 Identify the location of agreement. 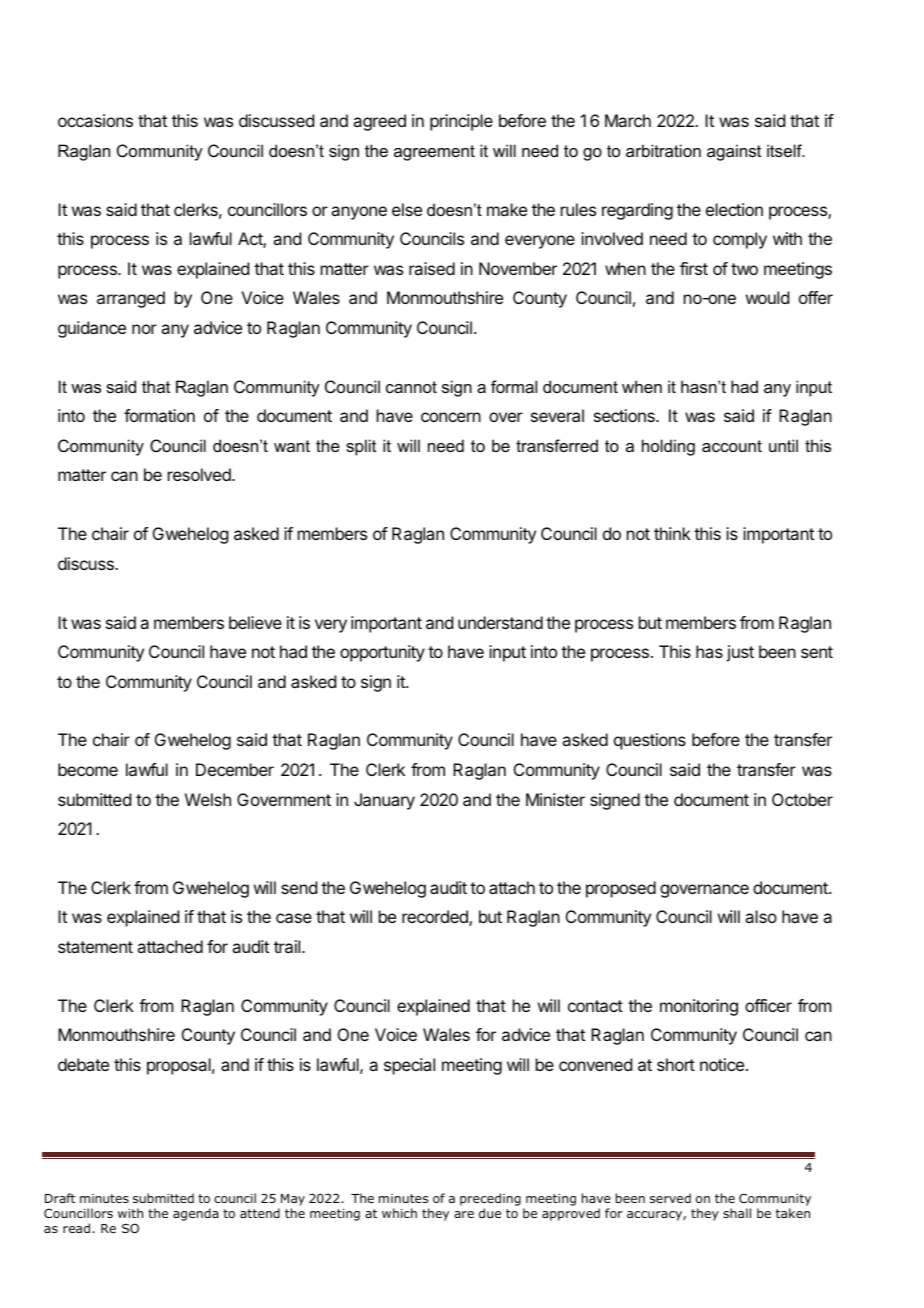
(434, 153).
